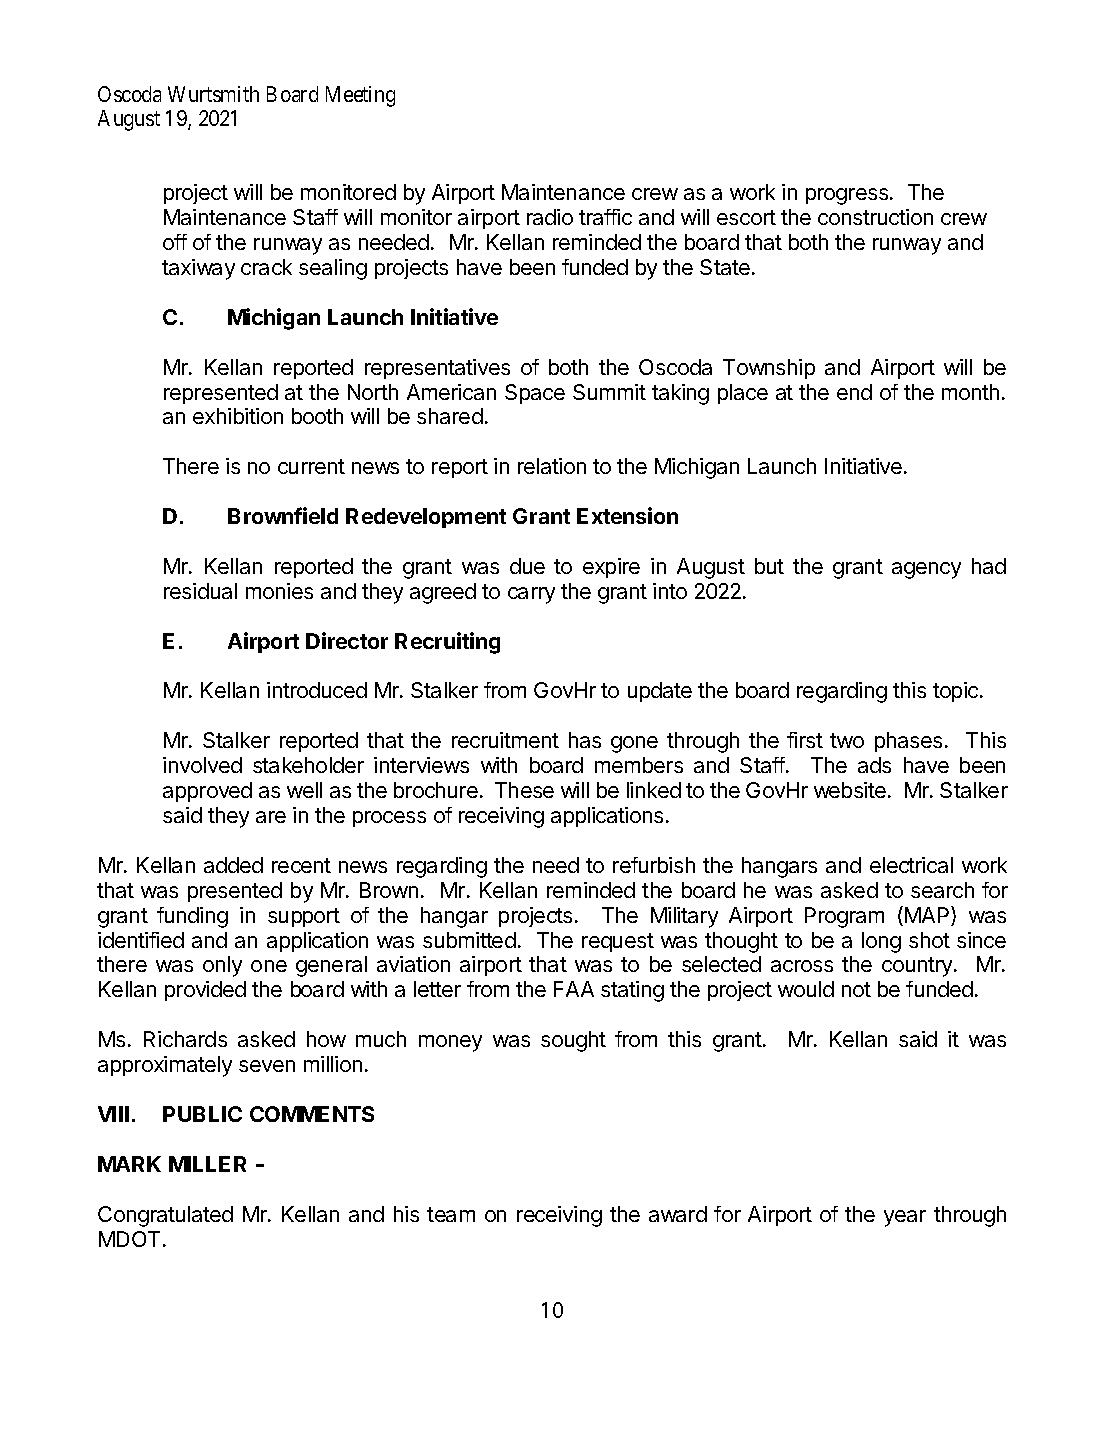  I want to click on electrical, so click(911, 865).
